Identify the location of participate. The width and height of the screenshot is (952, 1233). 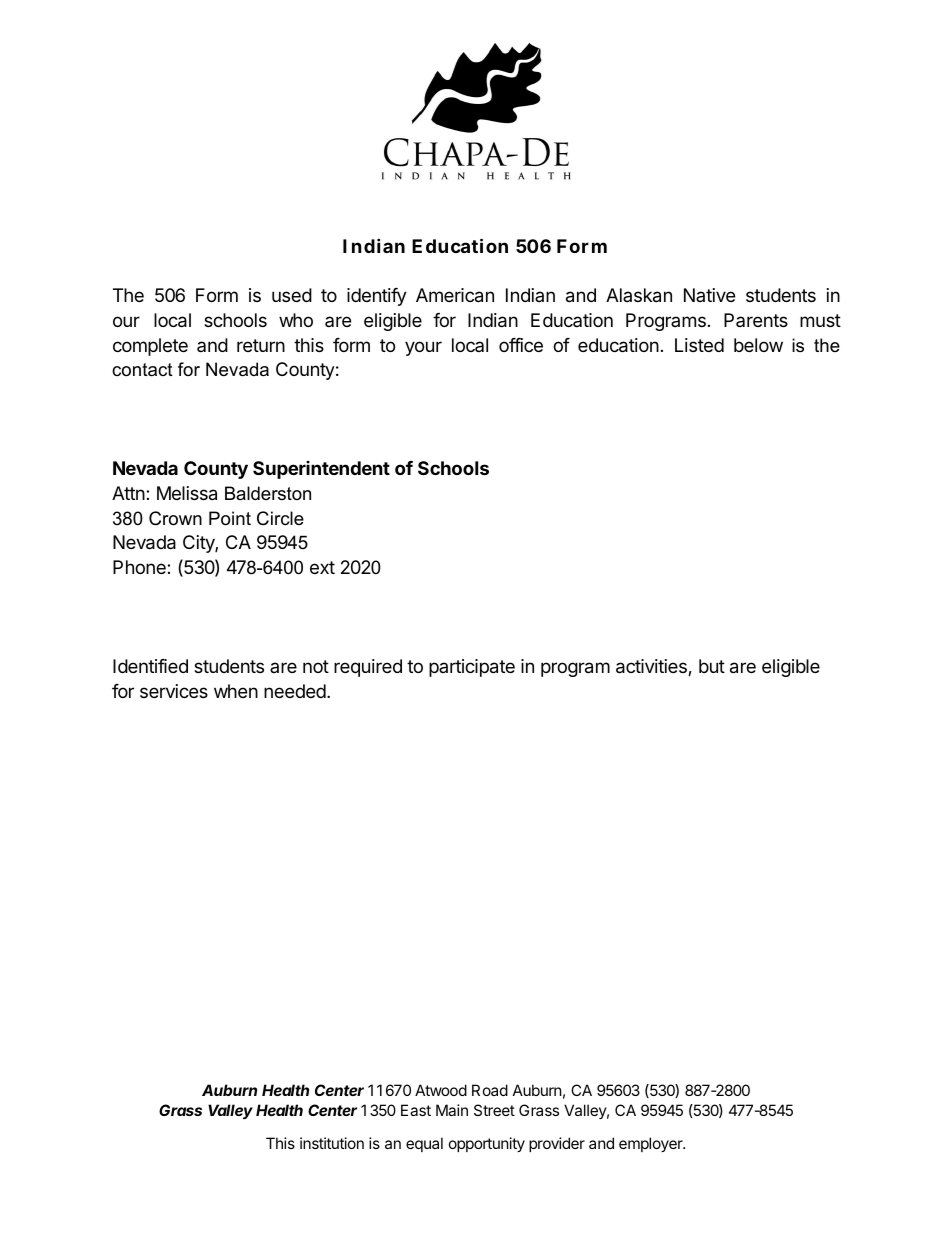
(472, 668).
